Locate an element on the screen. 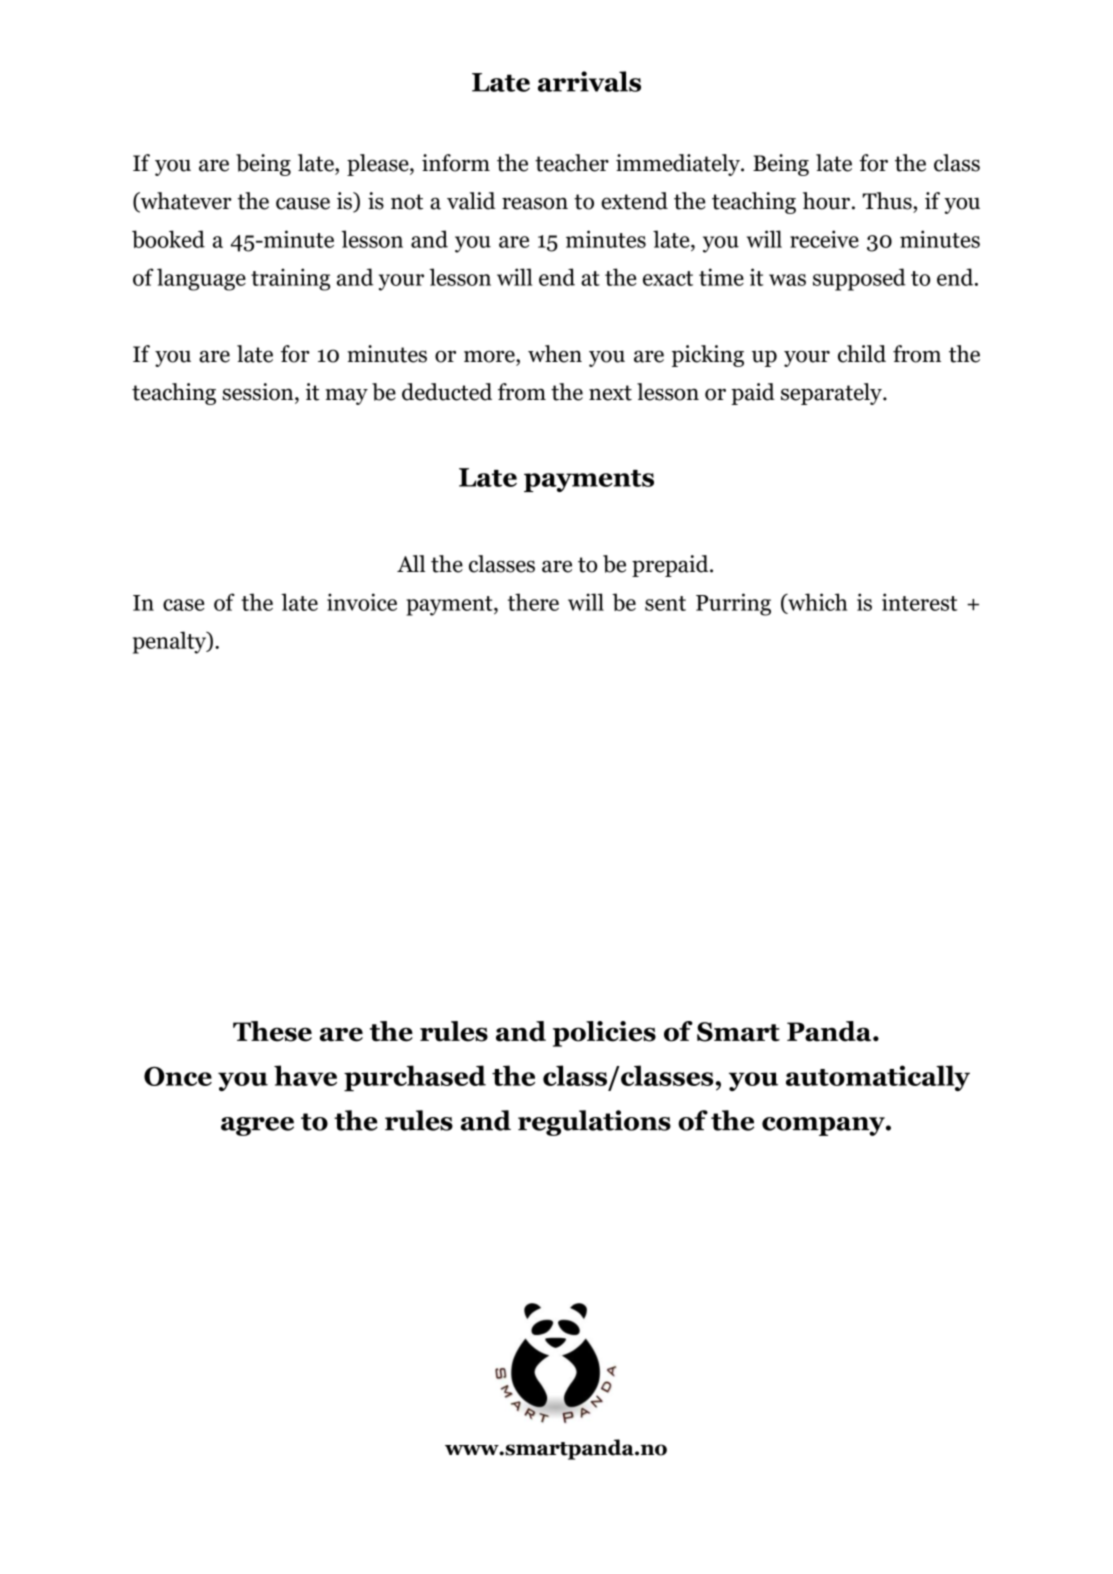 The width and height of the screenshot is (1113, 1574). hour is located at coordinates (826, 201).
